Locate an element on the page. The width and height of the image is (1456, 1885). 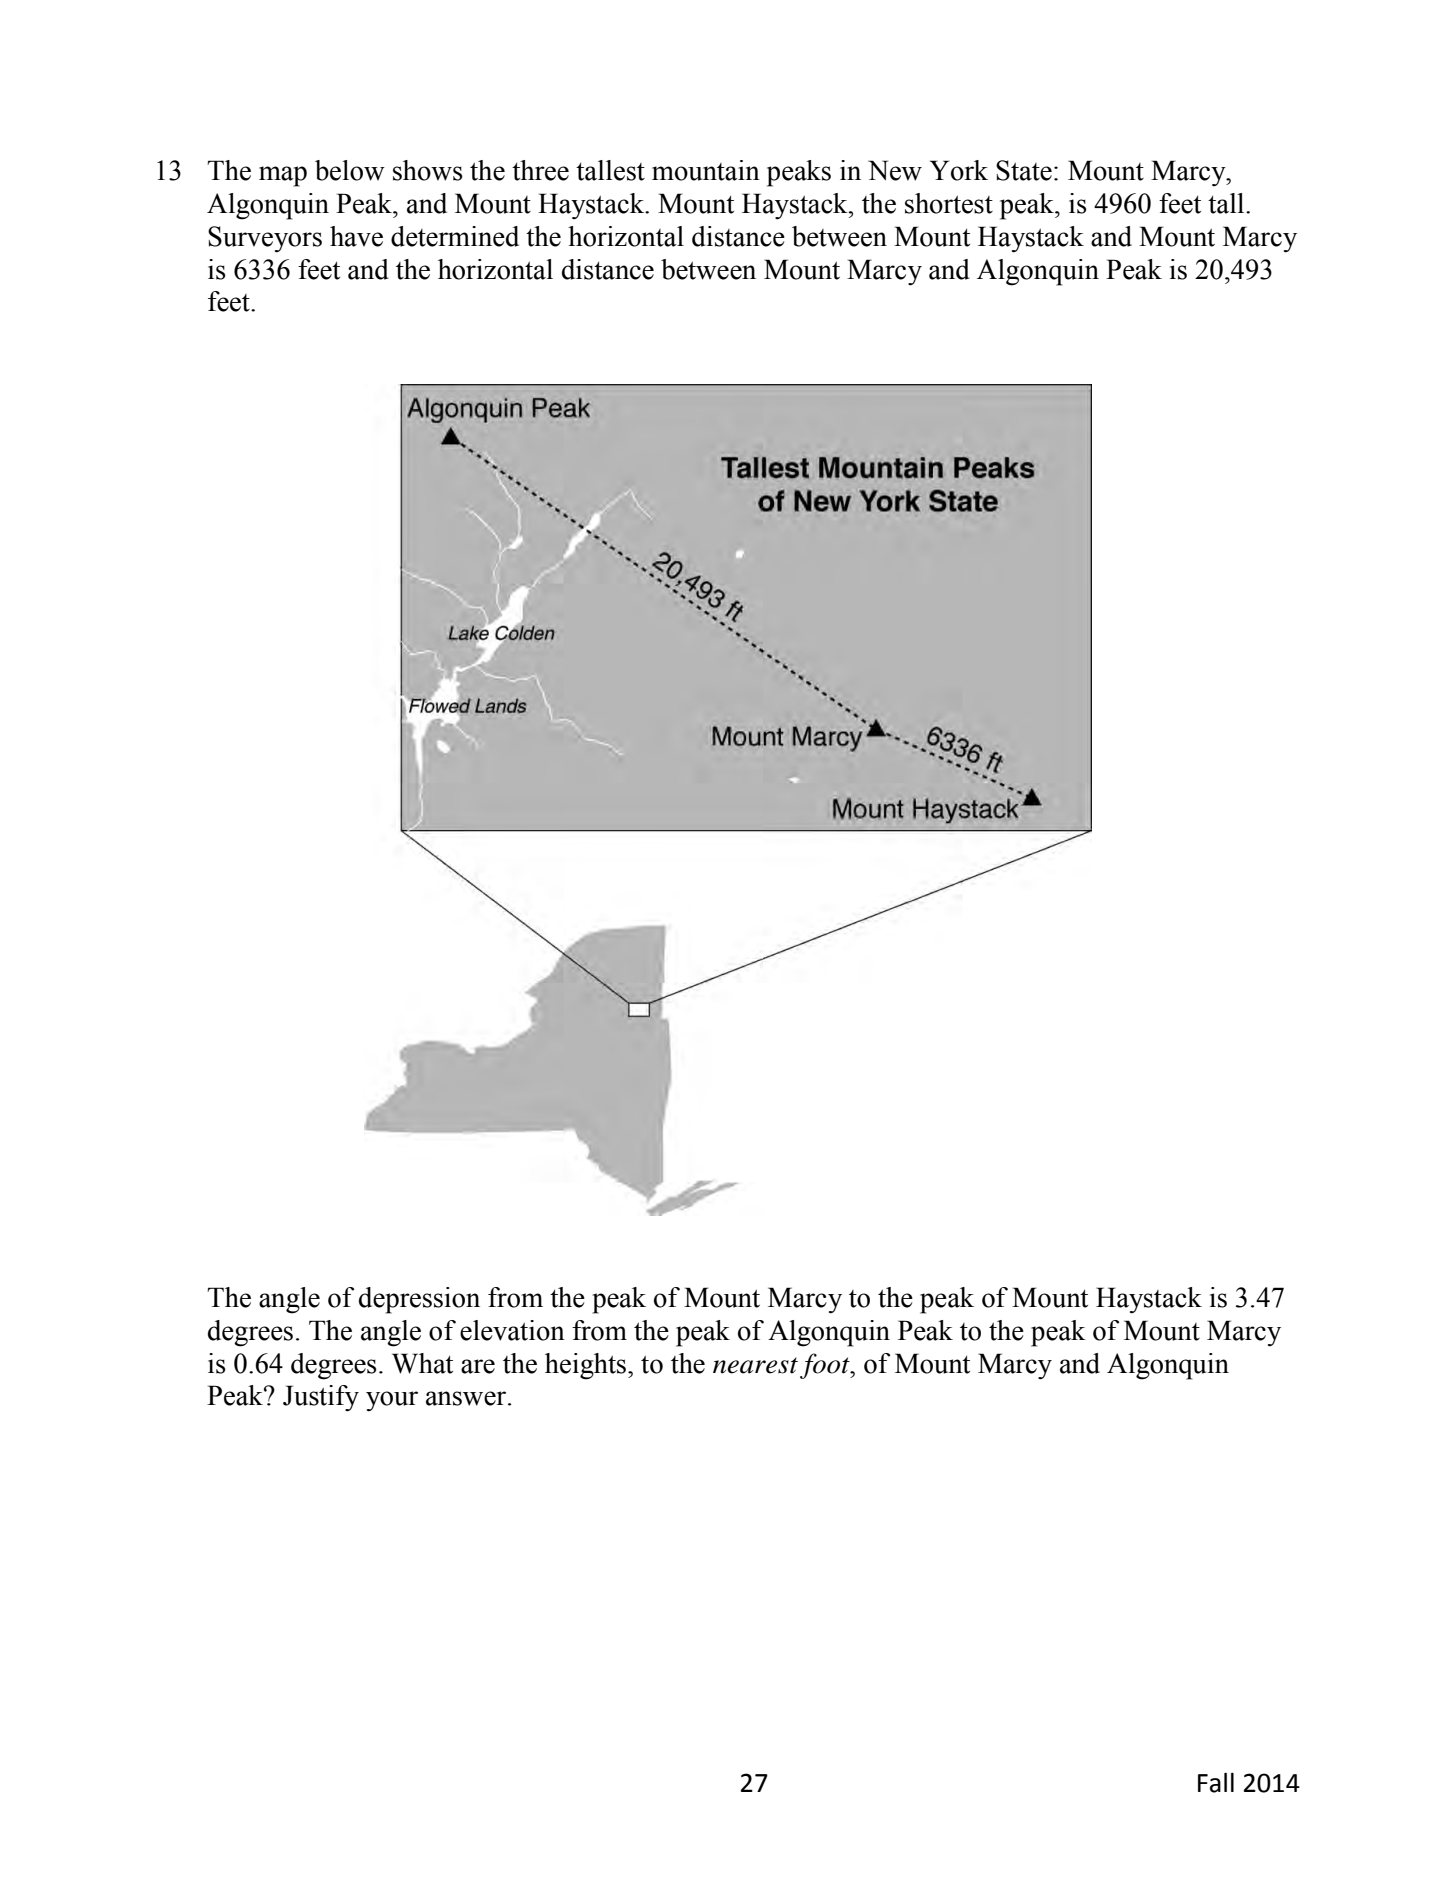
Fall is located at coordinates (1216, 1783).
